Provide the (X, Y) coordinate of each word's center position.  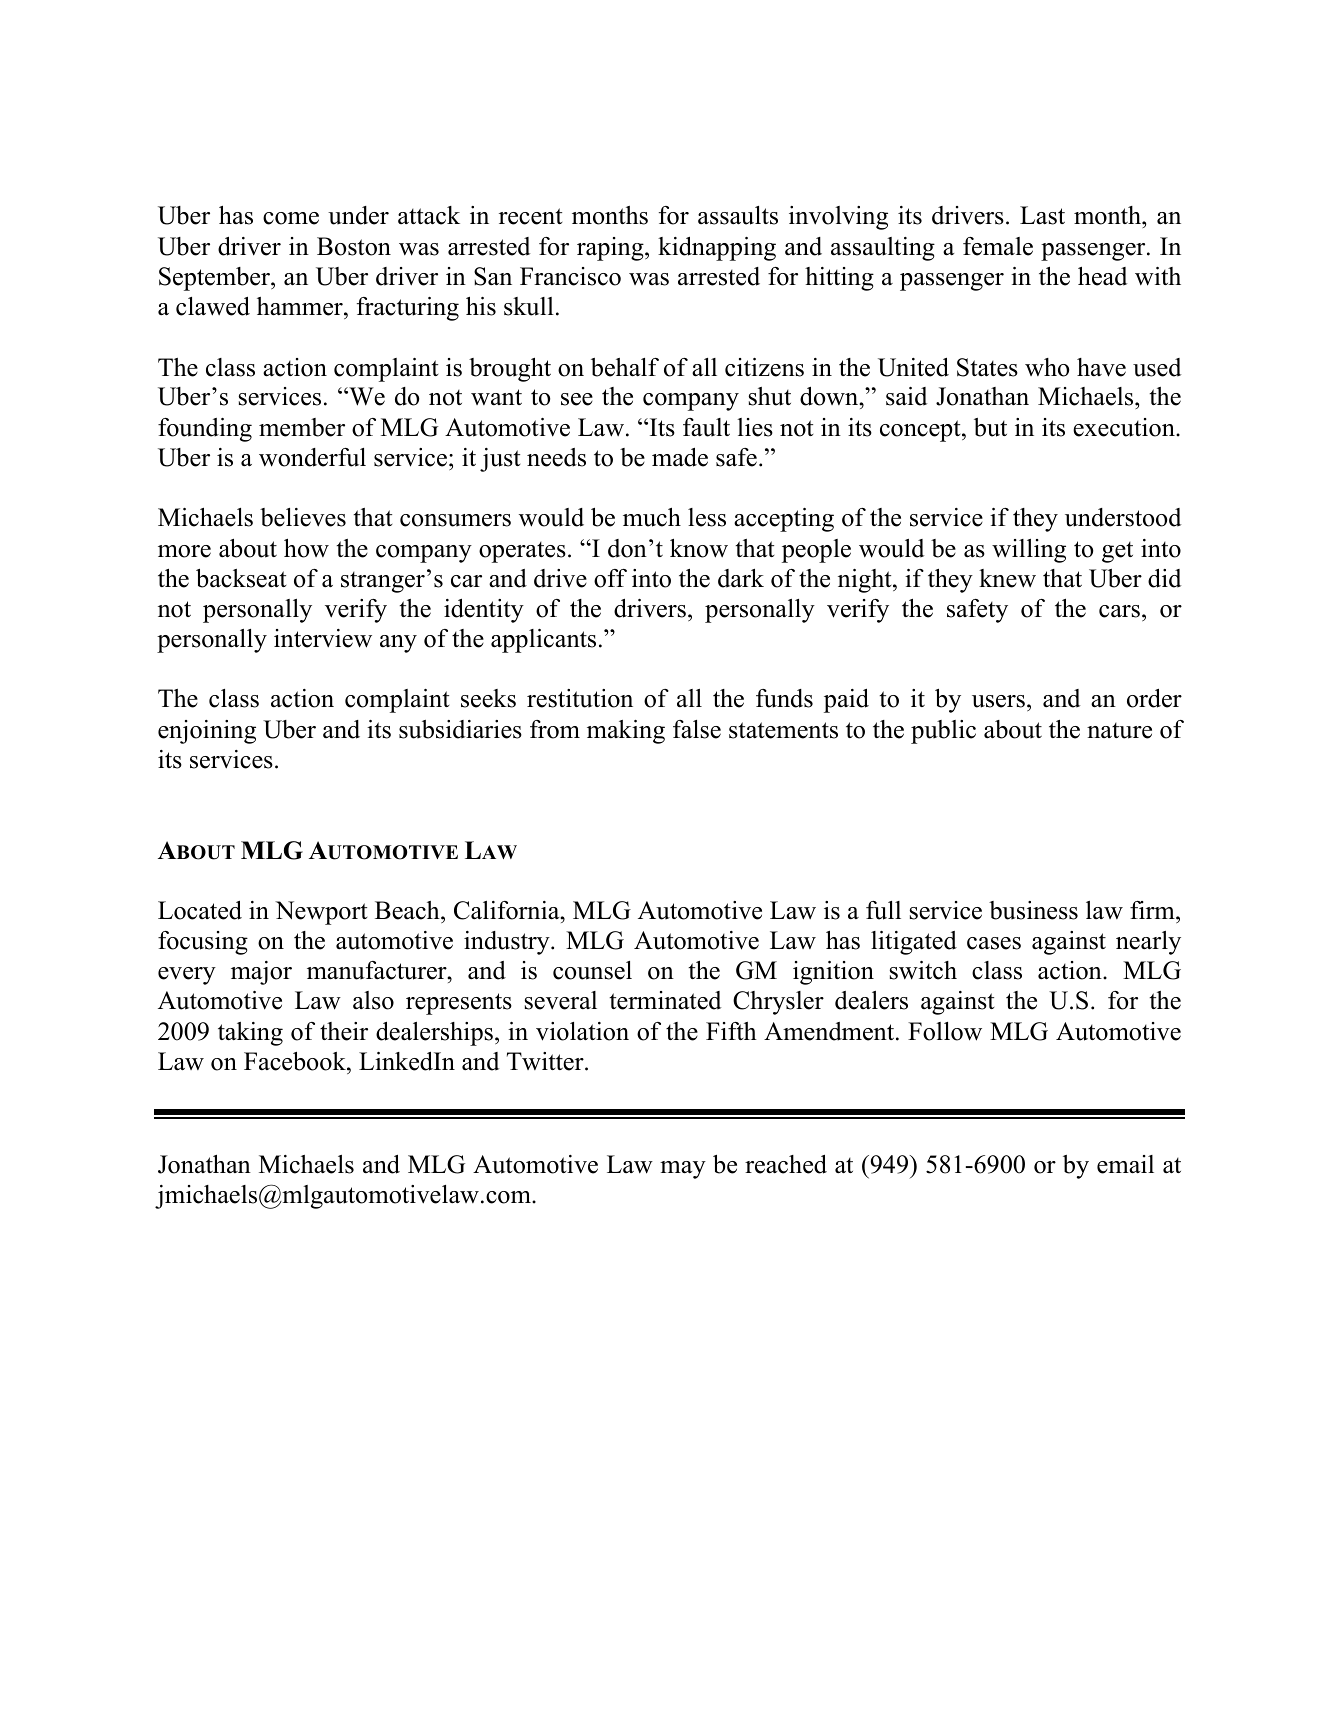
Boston (354, 246)
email (1125, 1164)
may (683, 1170)
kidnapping (717, 249)
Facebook (296, 1061)
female (998, 246)
